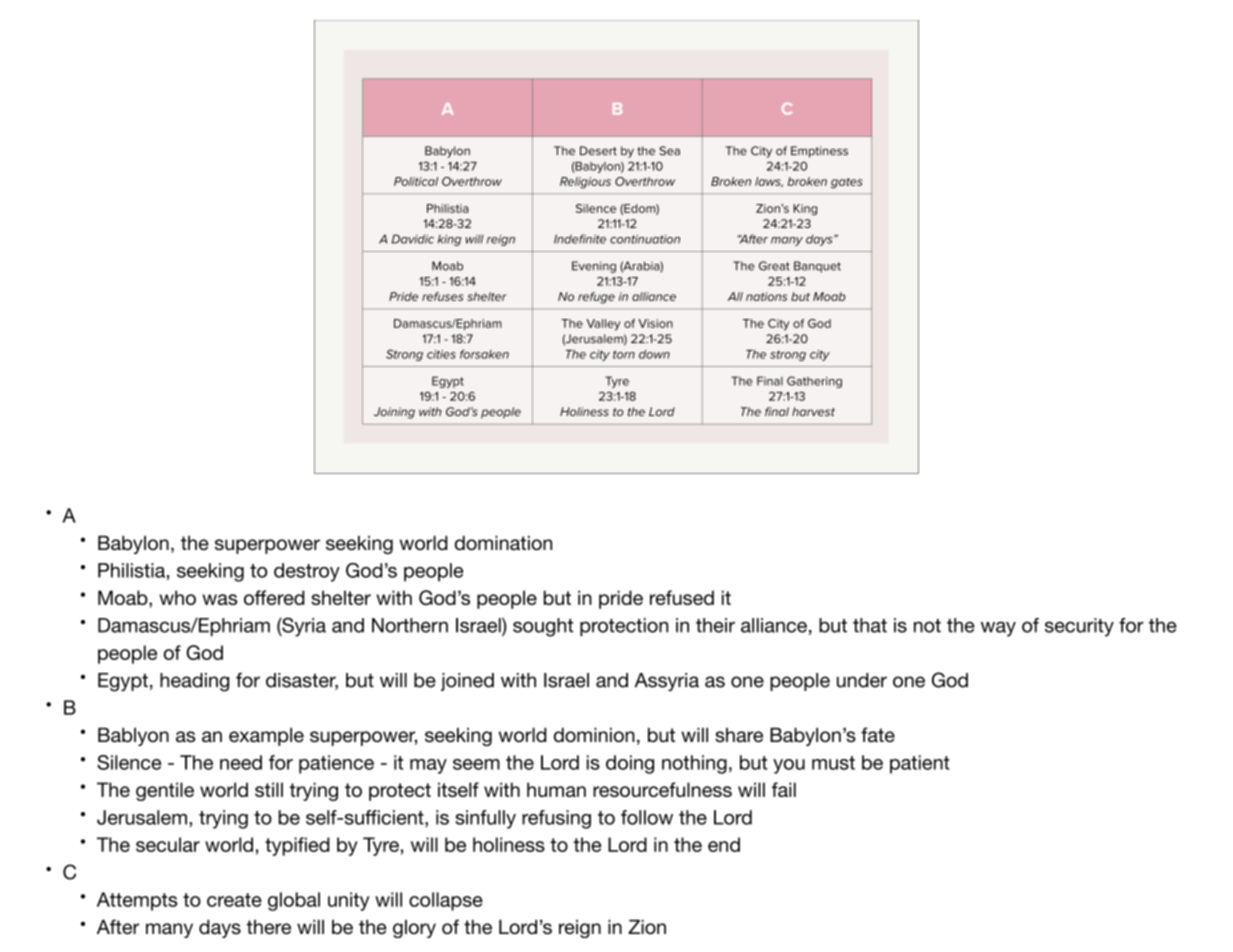  I want to click on Gathering, so click(814, 382).
